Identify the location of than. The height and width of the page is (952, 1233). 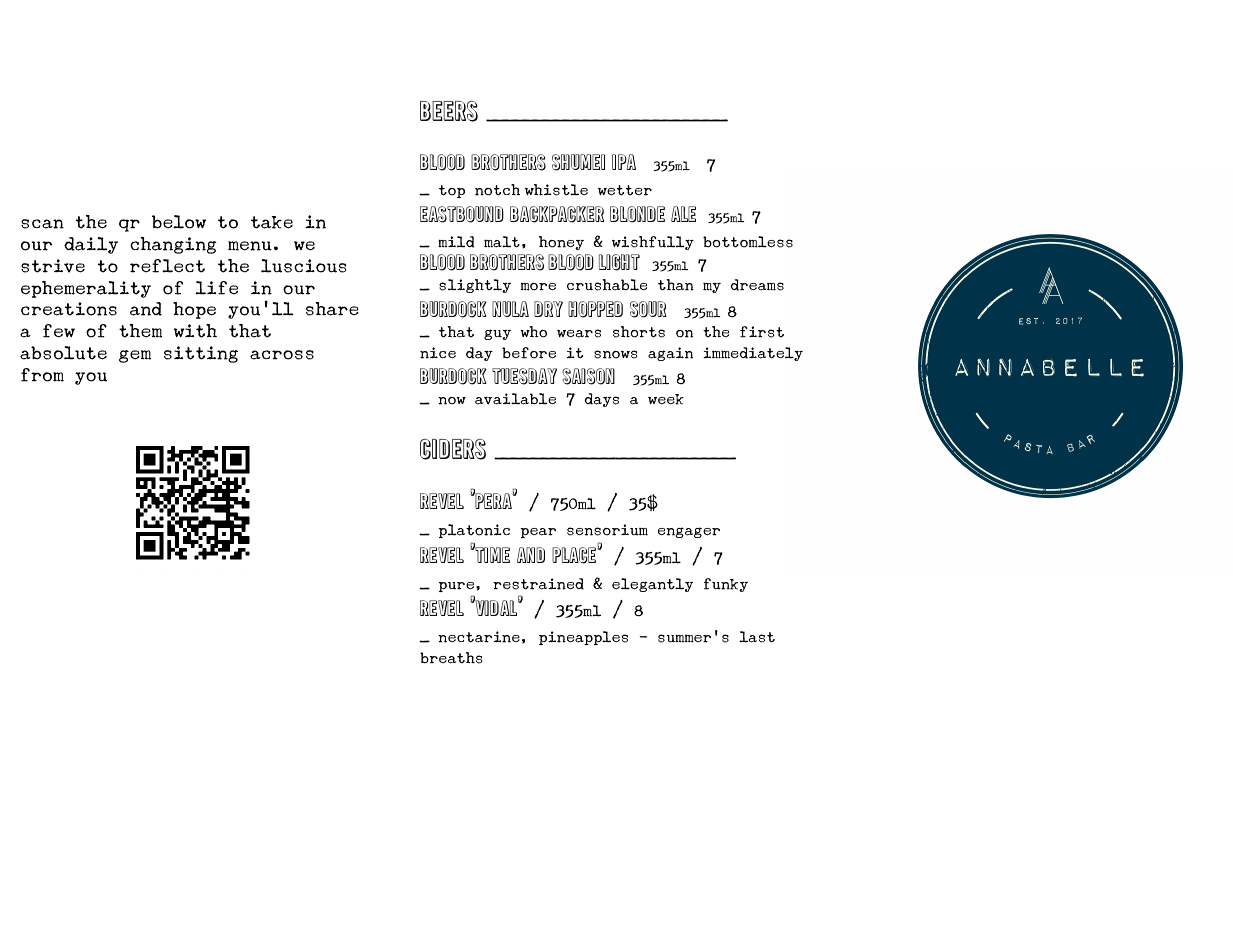
(676, 285).
